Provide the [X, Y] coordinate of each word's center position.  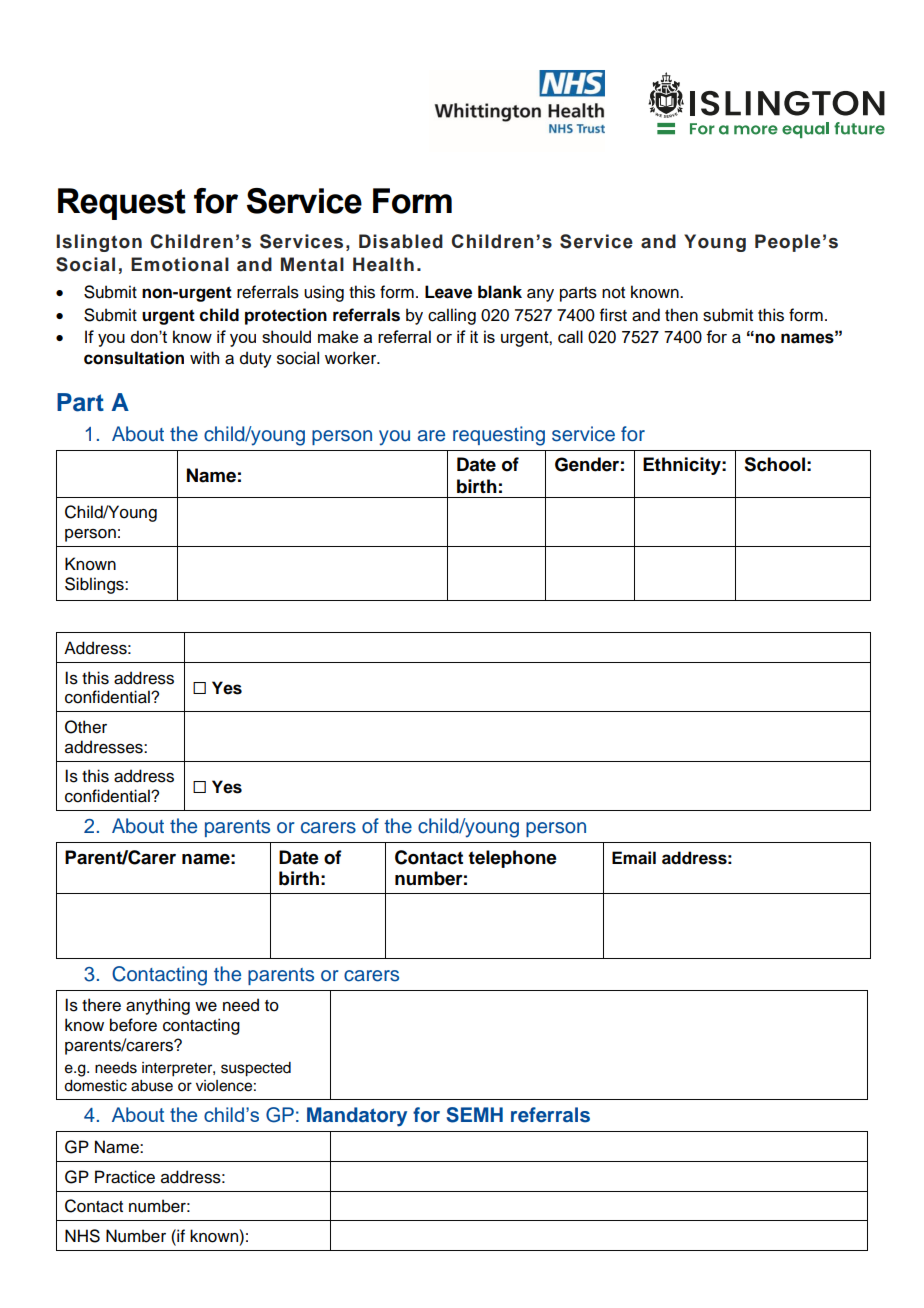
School [774, 464]
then [681, 315]
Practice [125, 1177]
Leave [448, 292]
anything [158, 1006]
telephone [512, 859]
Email [634, 858]
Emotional [180, 264]
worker [352, 358]
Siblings [95, 585]
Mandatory [357, 1117]
